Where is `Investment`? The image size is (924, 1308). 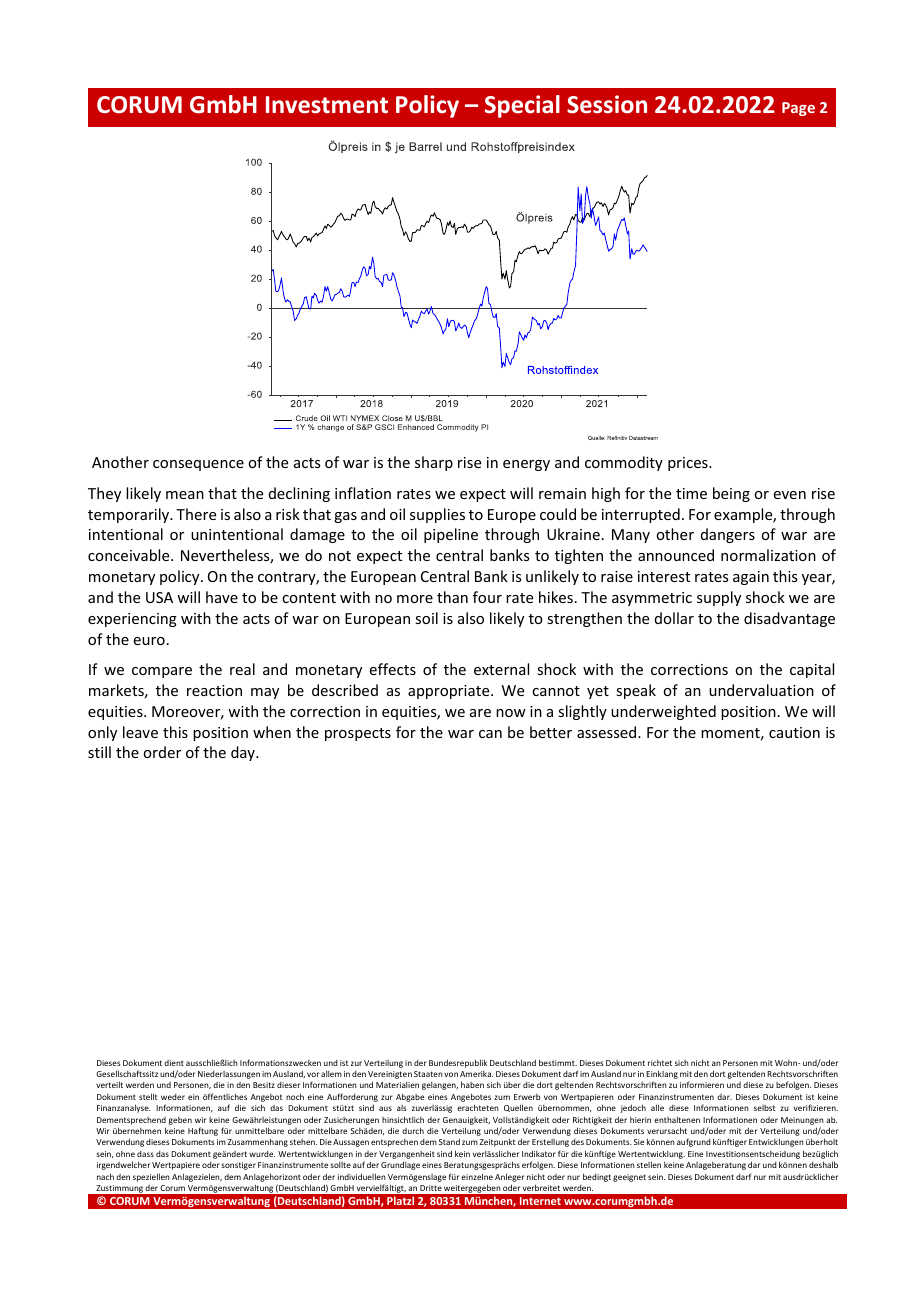
Investment is located at coordinates (327, 105).
